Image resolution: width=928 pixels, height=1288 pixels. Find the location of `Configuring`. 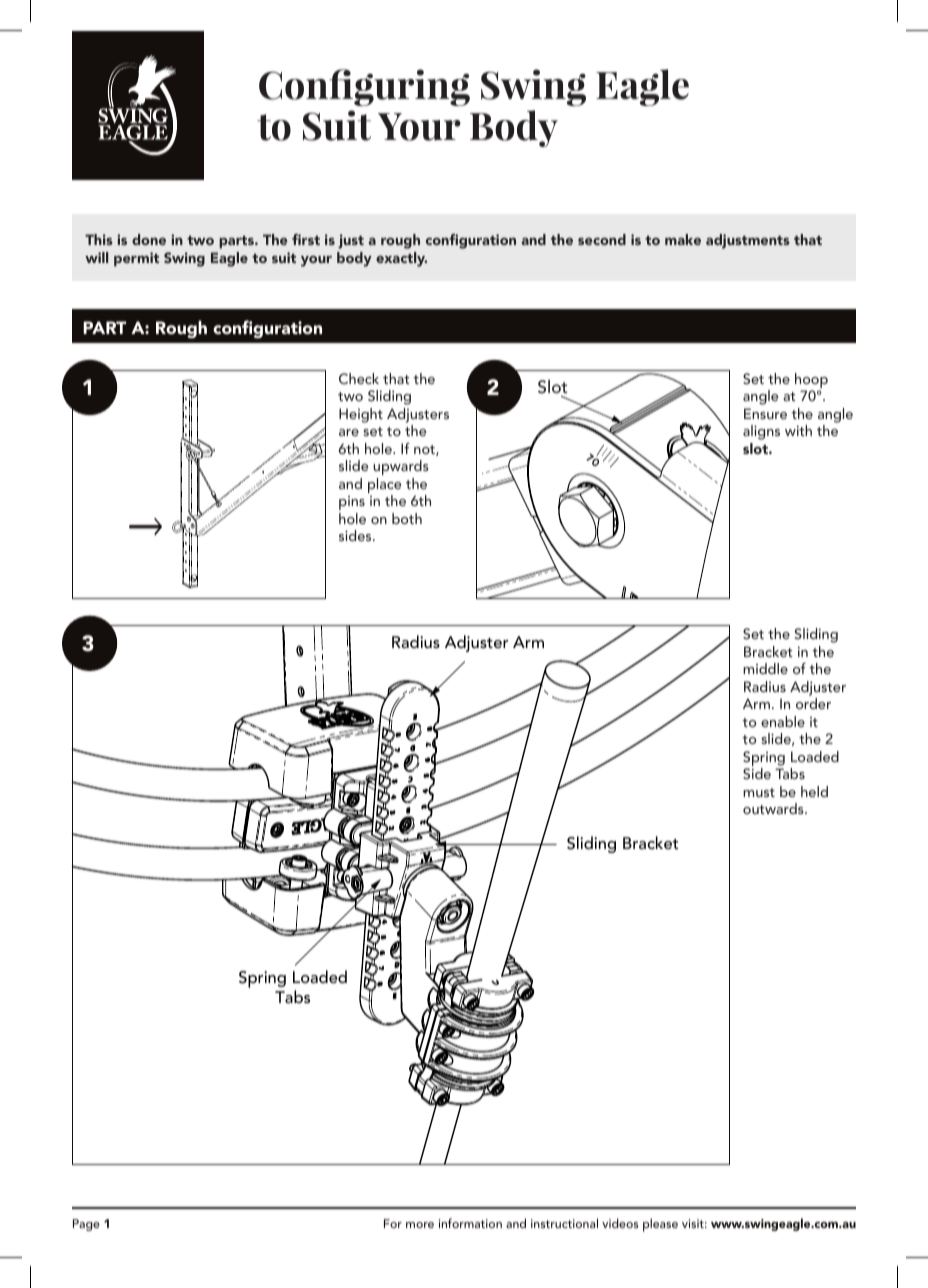

Configuring is located at coordinates (364, 87).
